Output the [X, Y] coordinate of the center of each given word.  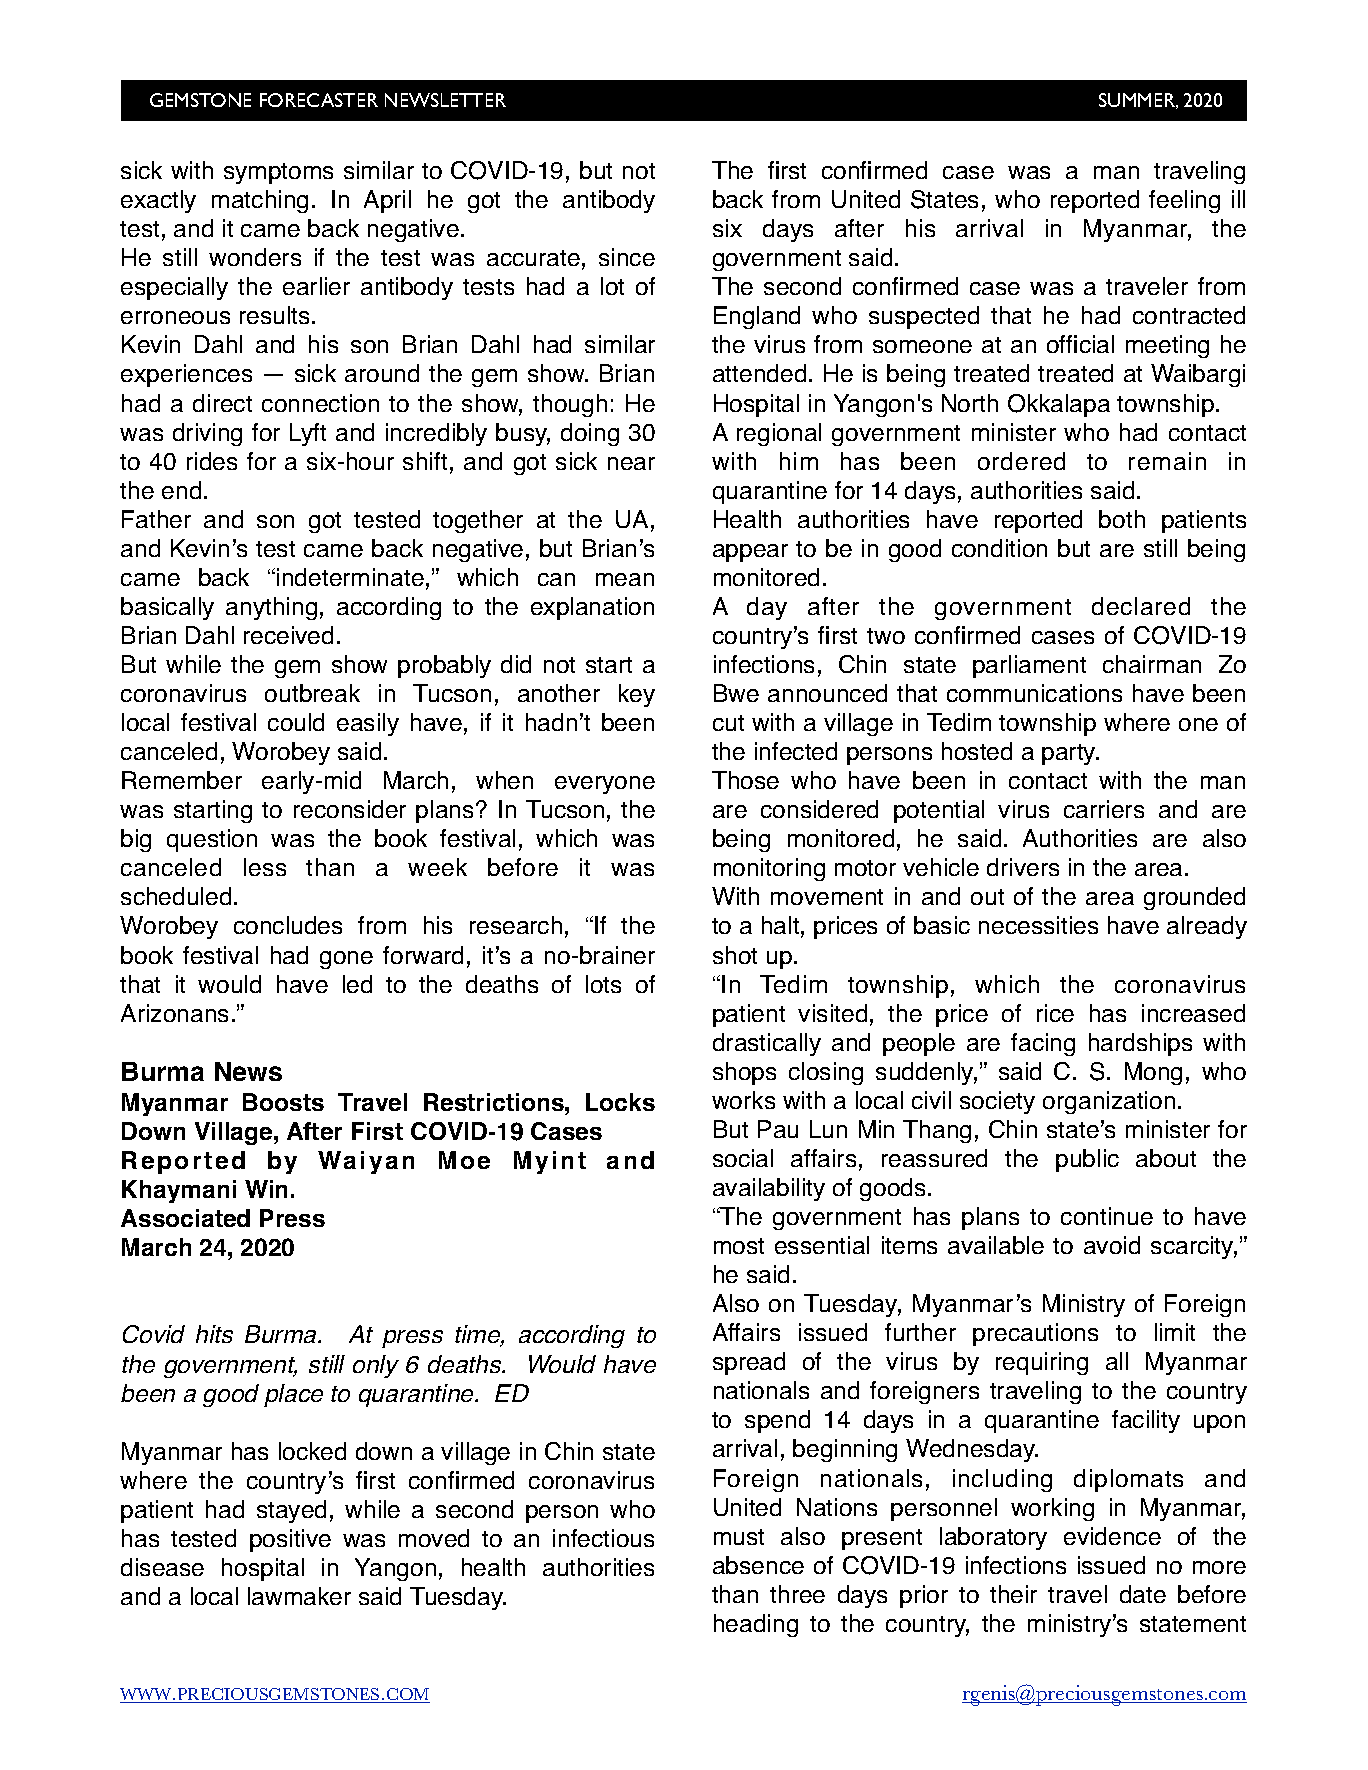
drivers [1023, 867]
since [627, 257]
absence [758, 1565]
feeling [1184, 201]
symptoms [278, 173]
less [265, 867]
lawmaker [299, 1596]
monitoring [769, 869]
